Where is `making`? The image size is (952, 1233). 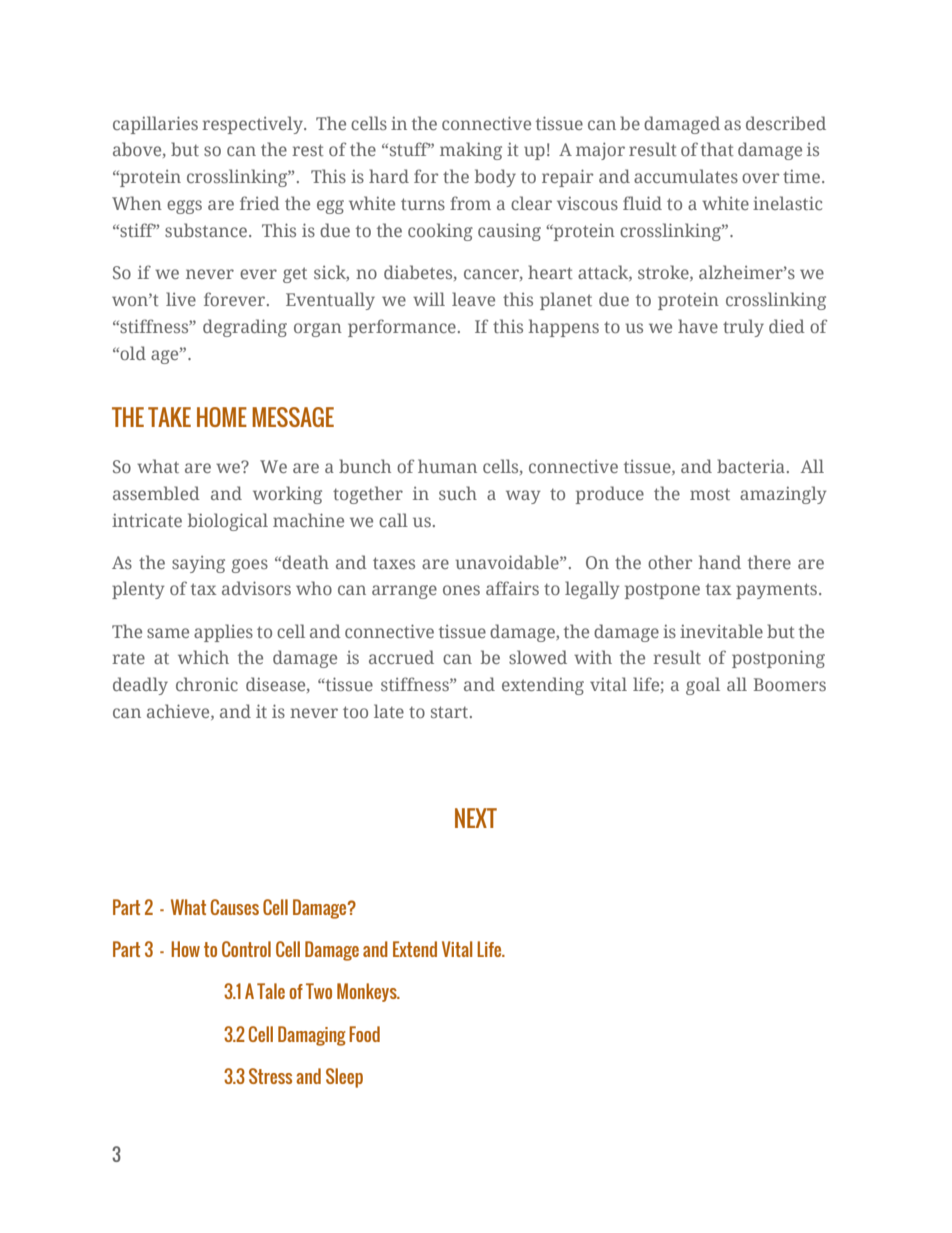 making is located at coordinates (471, 151).
